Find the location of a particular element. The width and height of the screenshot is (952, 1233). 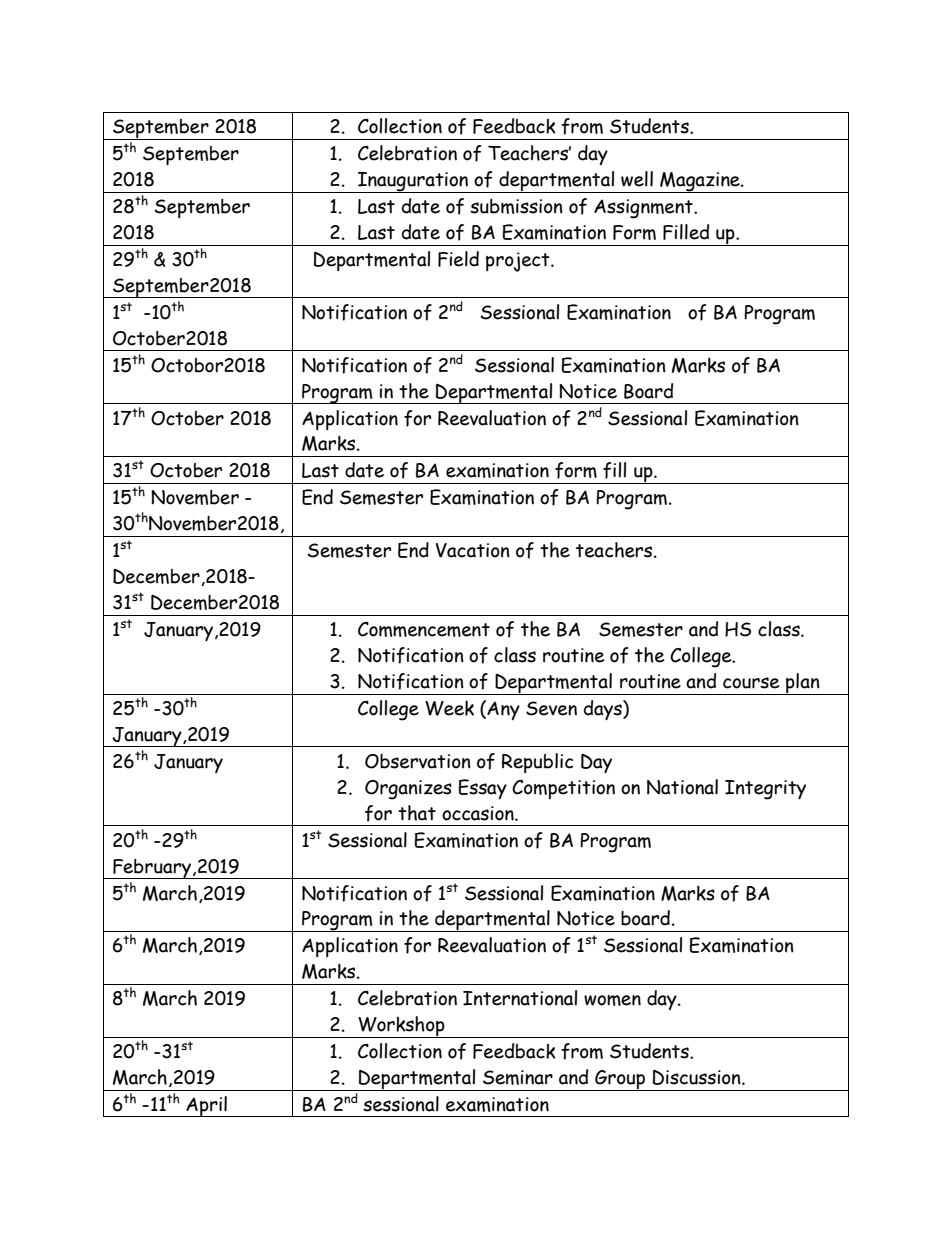

Commencement is located at coordinates (424, 629).
